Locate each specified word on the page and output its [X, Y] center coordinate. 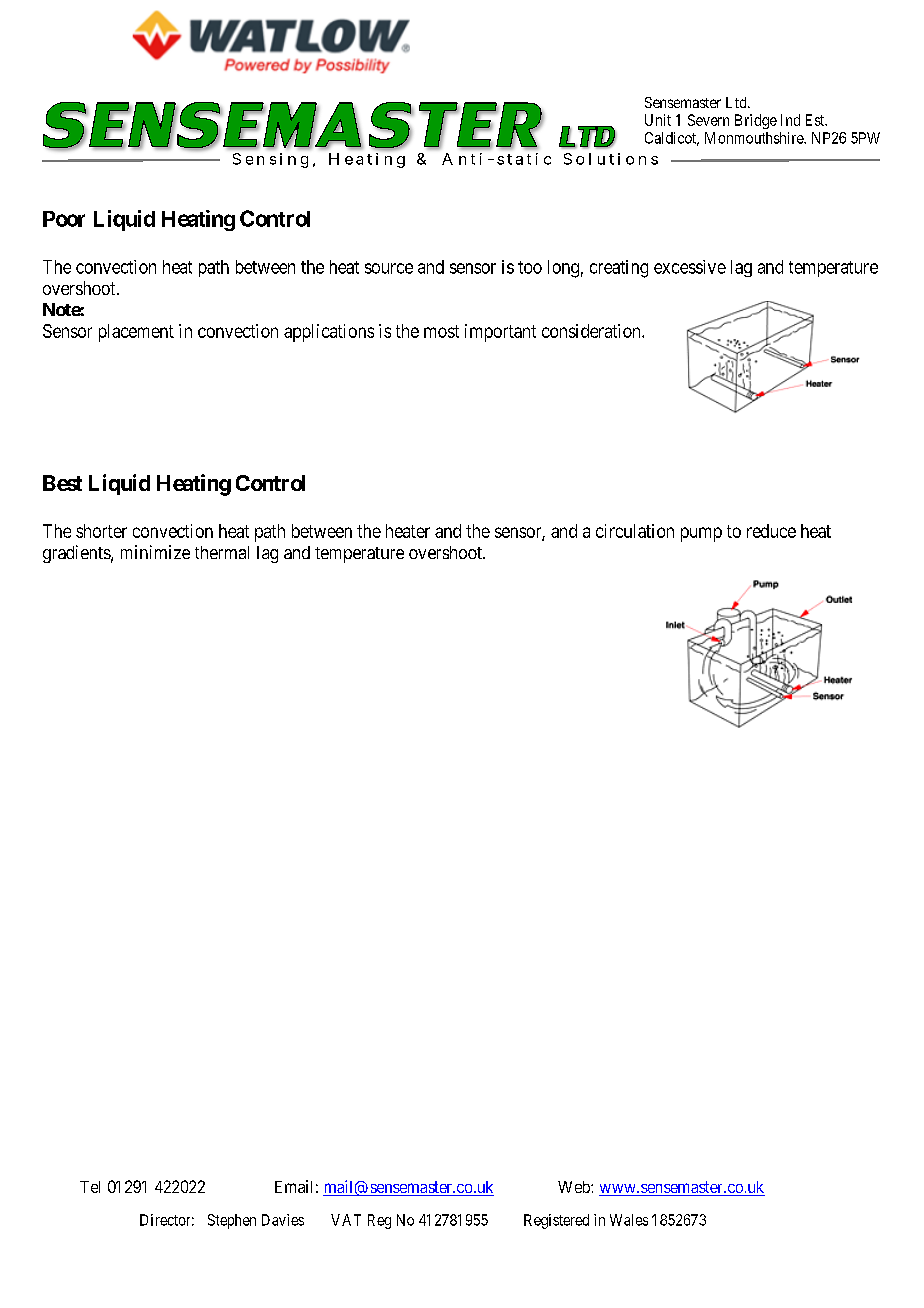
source [389, 268]
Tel [90, 1187]
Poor [64, 219]
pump [701, 534]
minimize [155, 552]
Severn [708, 120]
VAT [346, 1220]
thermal [222, 552]
